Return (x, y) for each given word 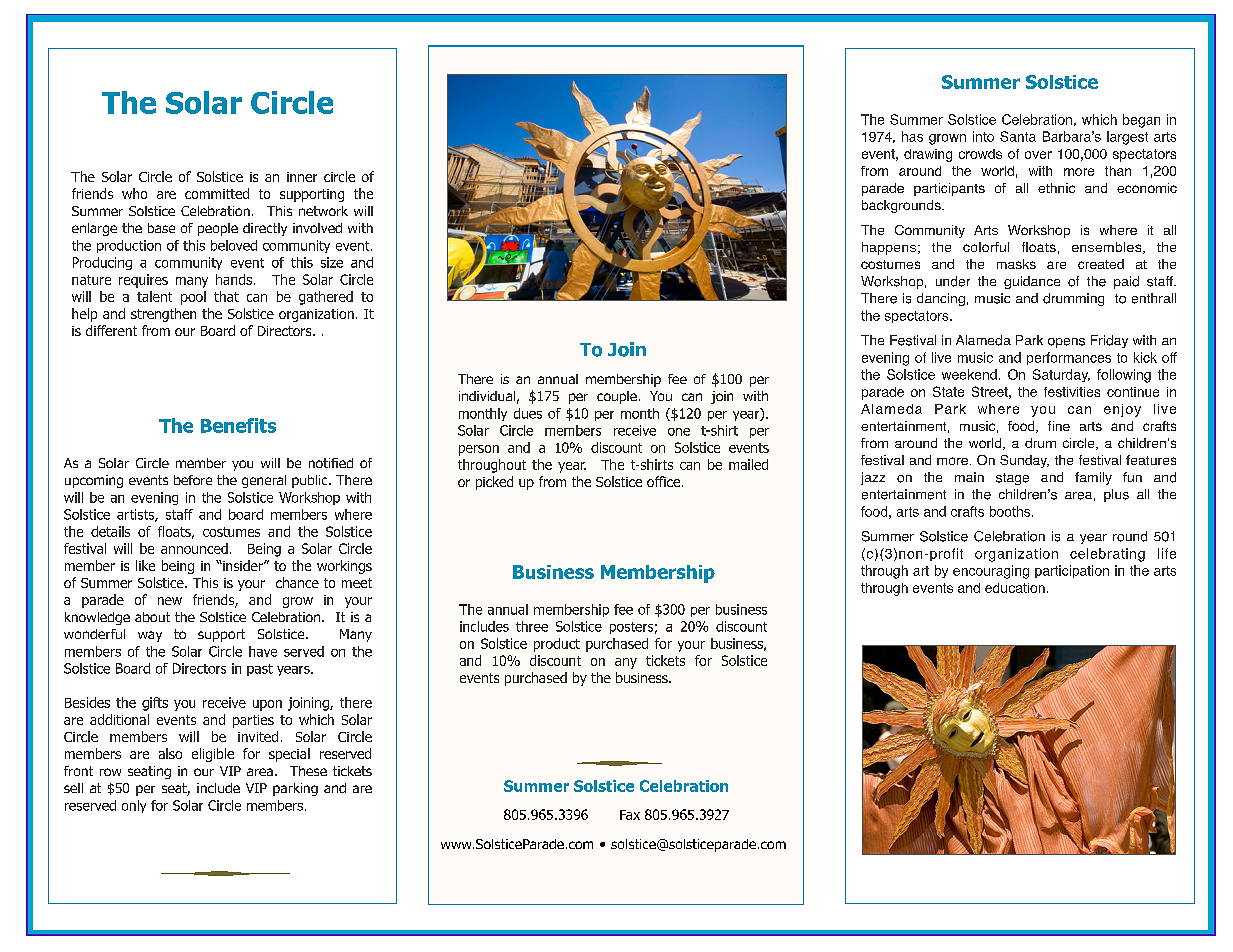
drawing (928, 155)
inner (302, 177)
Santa (1018, 136)
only (134, 806)
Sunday (1024, 461)
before (193, 480)
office (663, 481)
